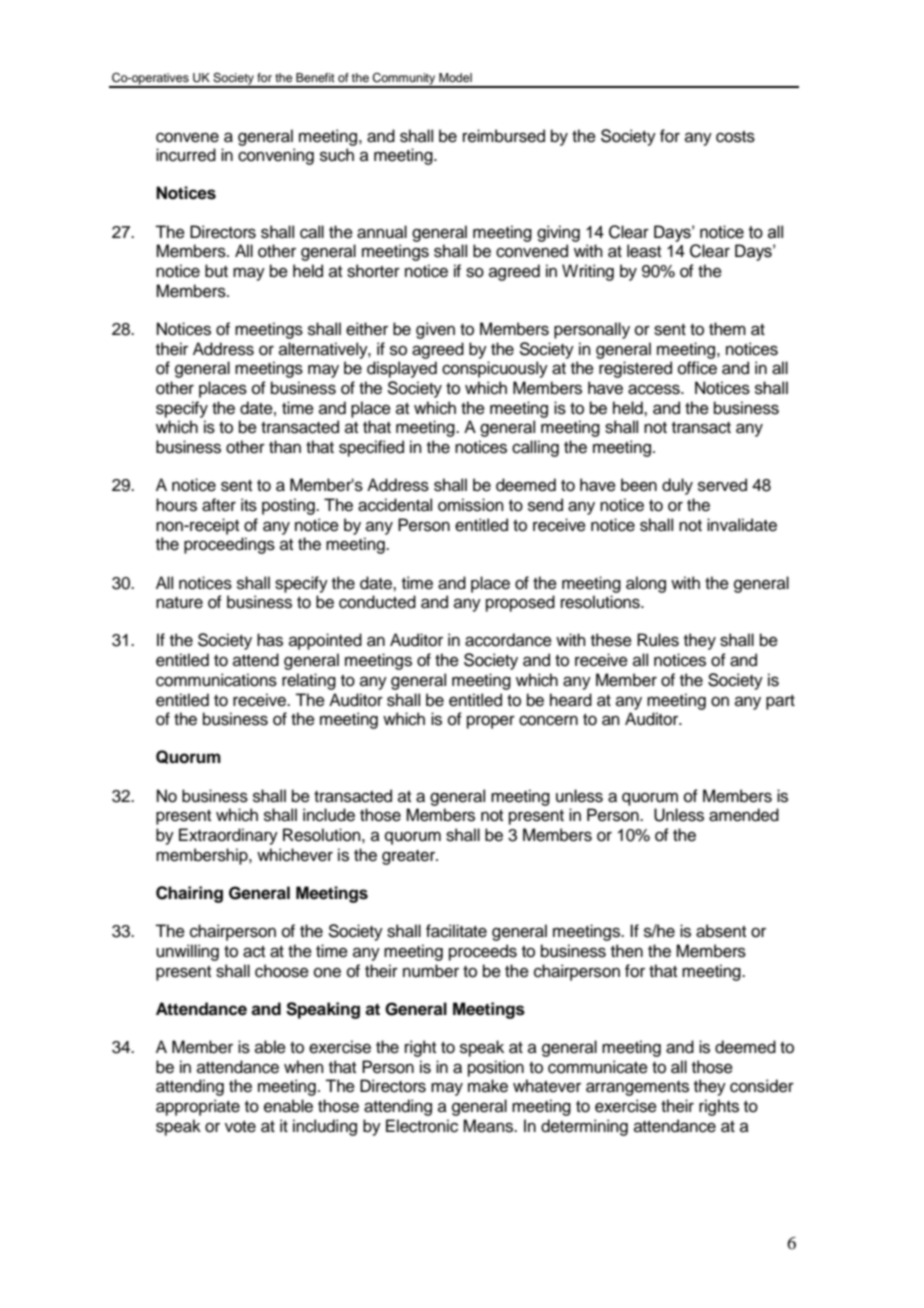 Image resolution: width=924 pixels, height=1308 pixels. I want to click on them, so click(727, 329).
